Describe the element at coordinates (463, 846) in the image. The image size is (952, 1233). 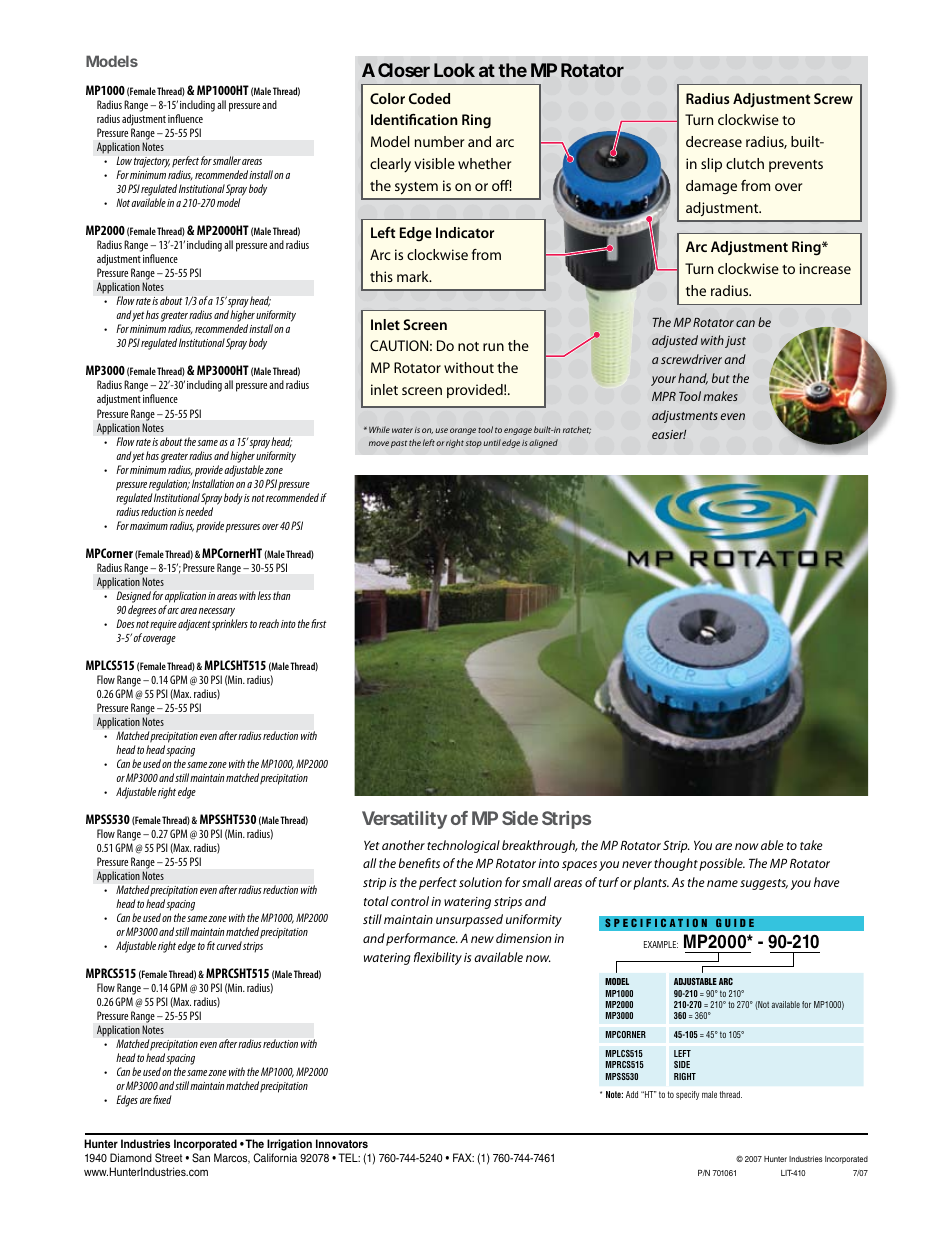
I see `technological` at that location.
